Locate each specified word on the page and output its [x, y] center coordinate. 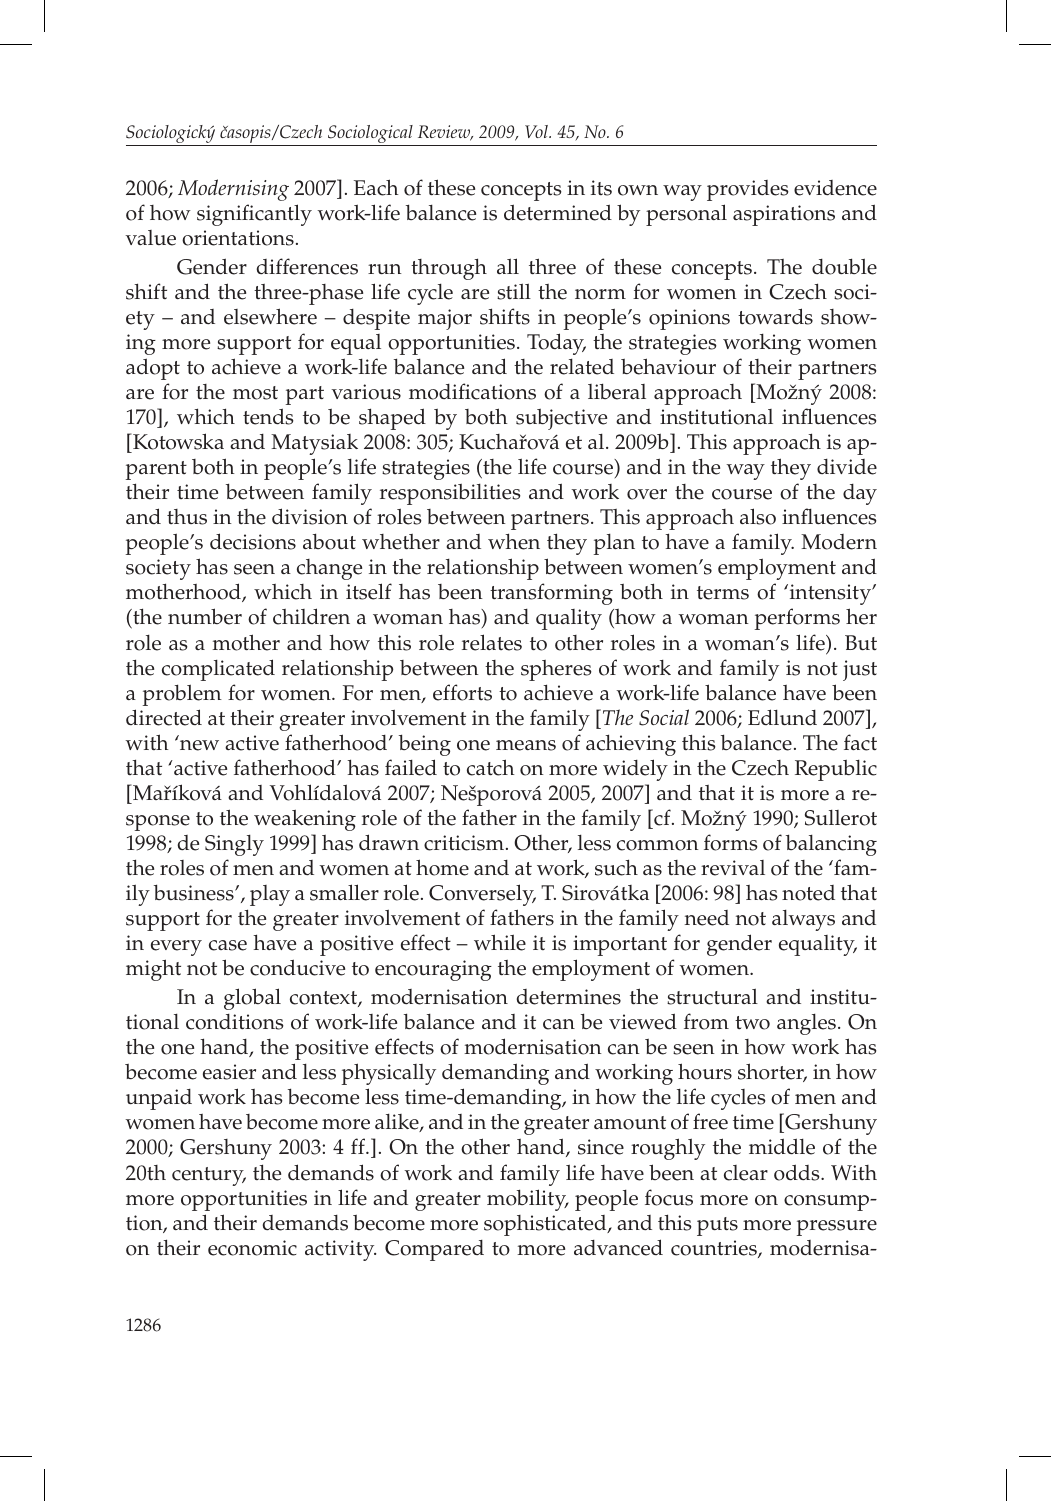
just [860, 670]
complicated [218, 670]
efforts [462, 692]
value [150, 238]
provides [748, 190]
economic [252, 1248]
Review [445, 133]
